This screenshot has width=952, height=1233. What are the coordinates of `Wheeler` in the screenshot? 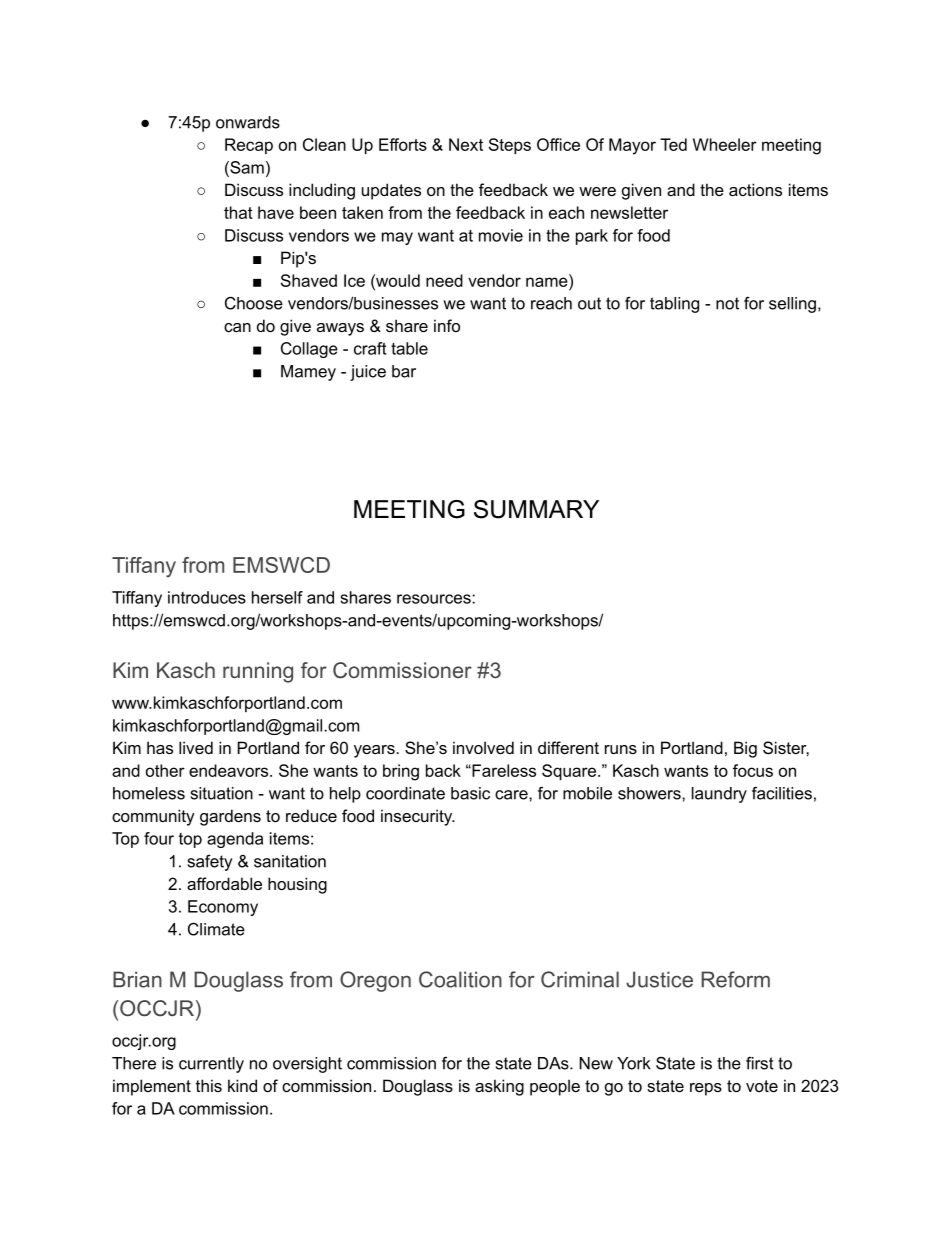 It's located at (725, 144).
